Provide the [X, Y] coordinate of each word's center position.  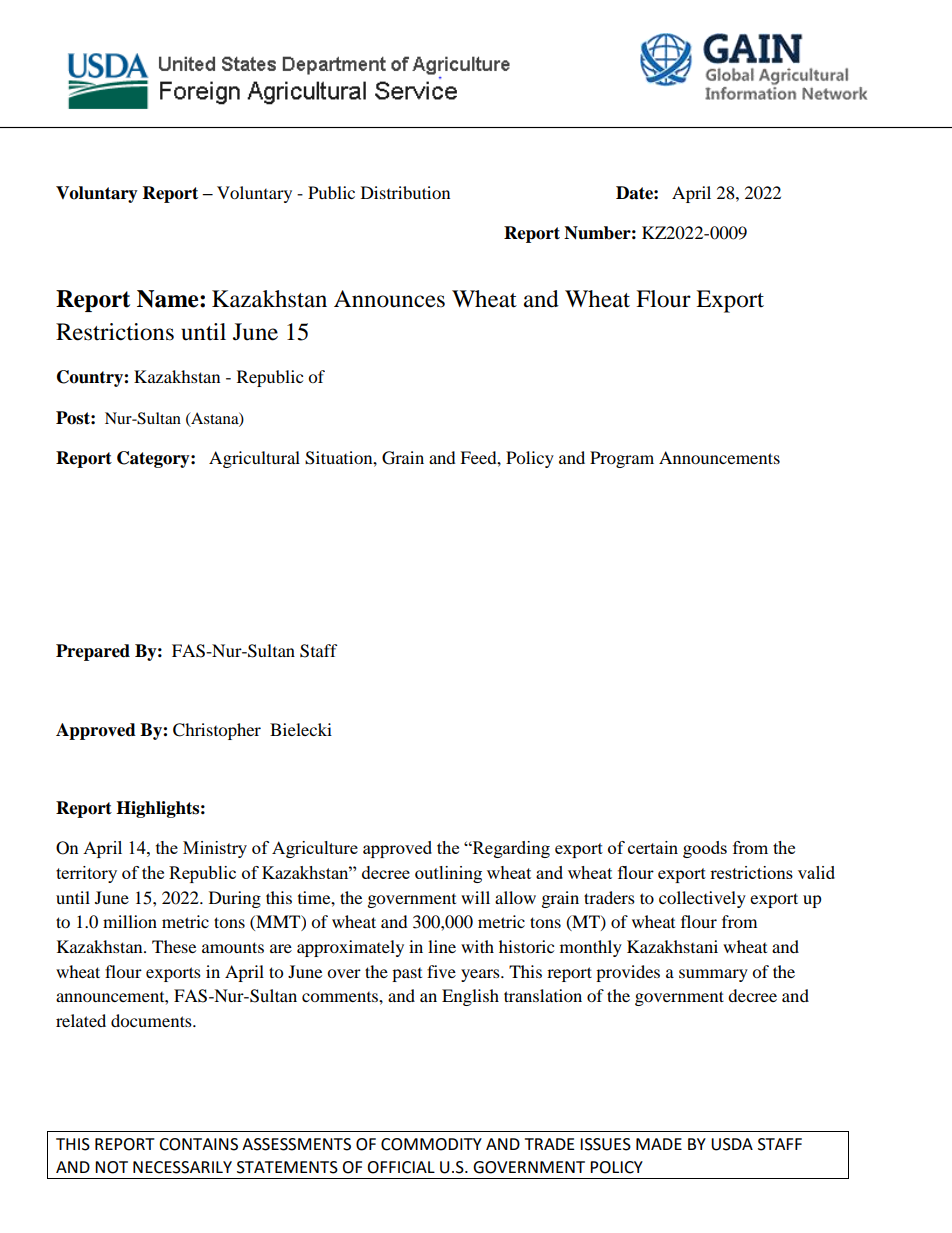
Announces [389, 299]
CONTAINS [198, 1144]
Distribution [405, 192]
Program [622, 459]
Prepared [93, 652]
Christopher [217, 731]
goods [705, 849]
